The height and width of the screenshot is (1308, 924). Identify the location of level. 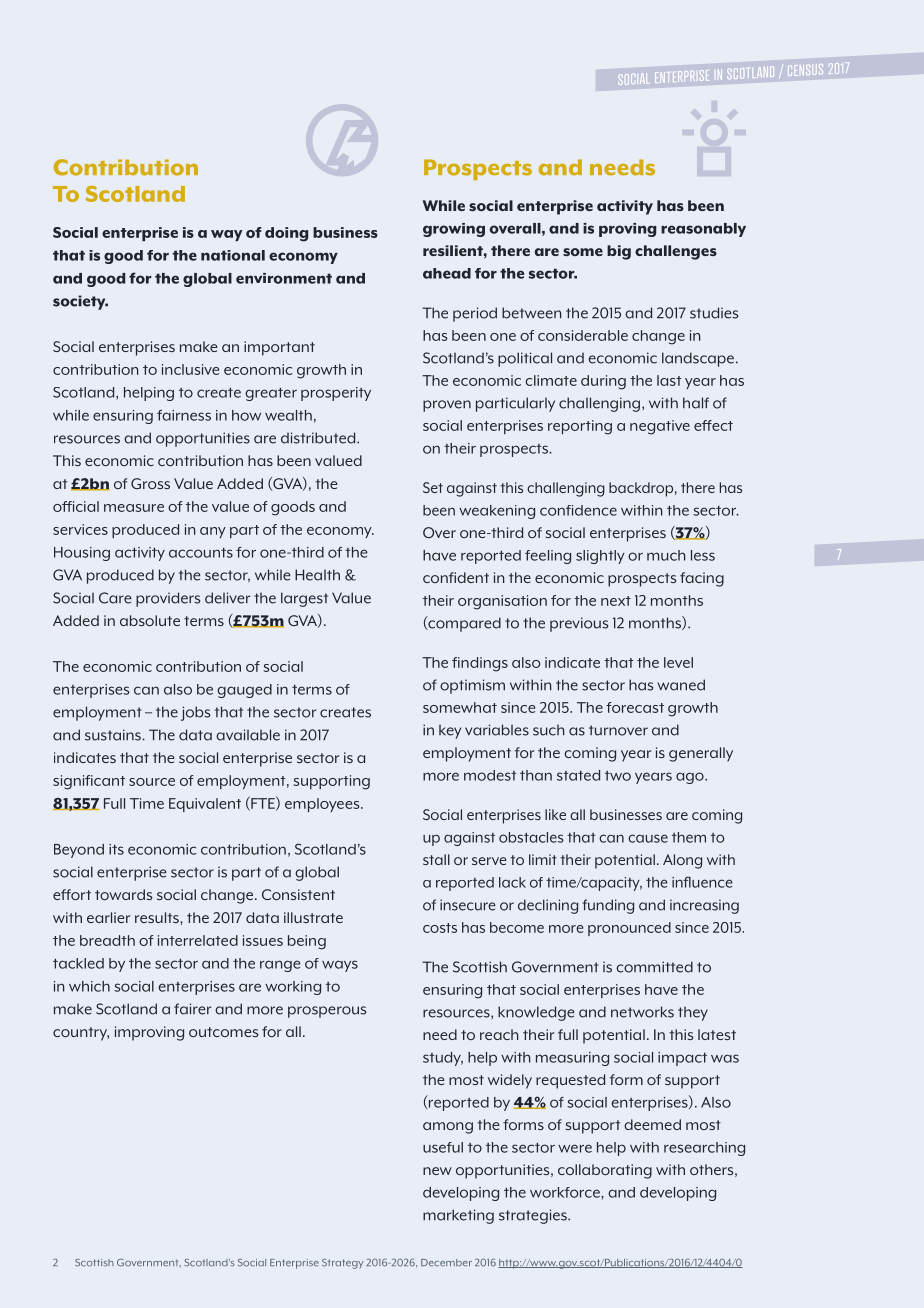
(678, 662).
